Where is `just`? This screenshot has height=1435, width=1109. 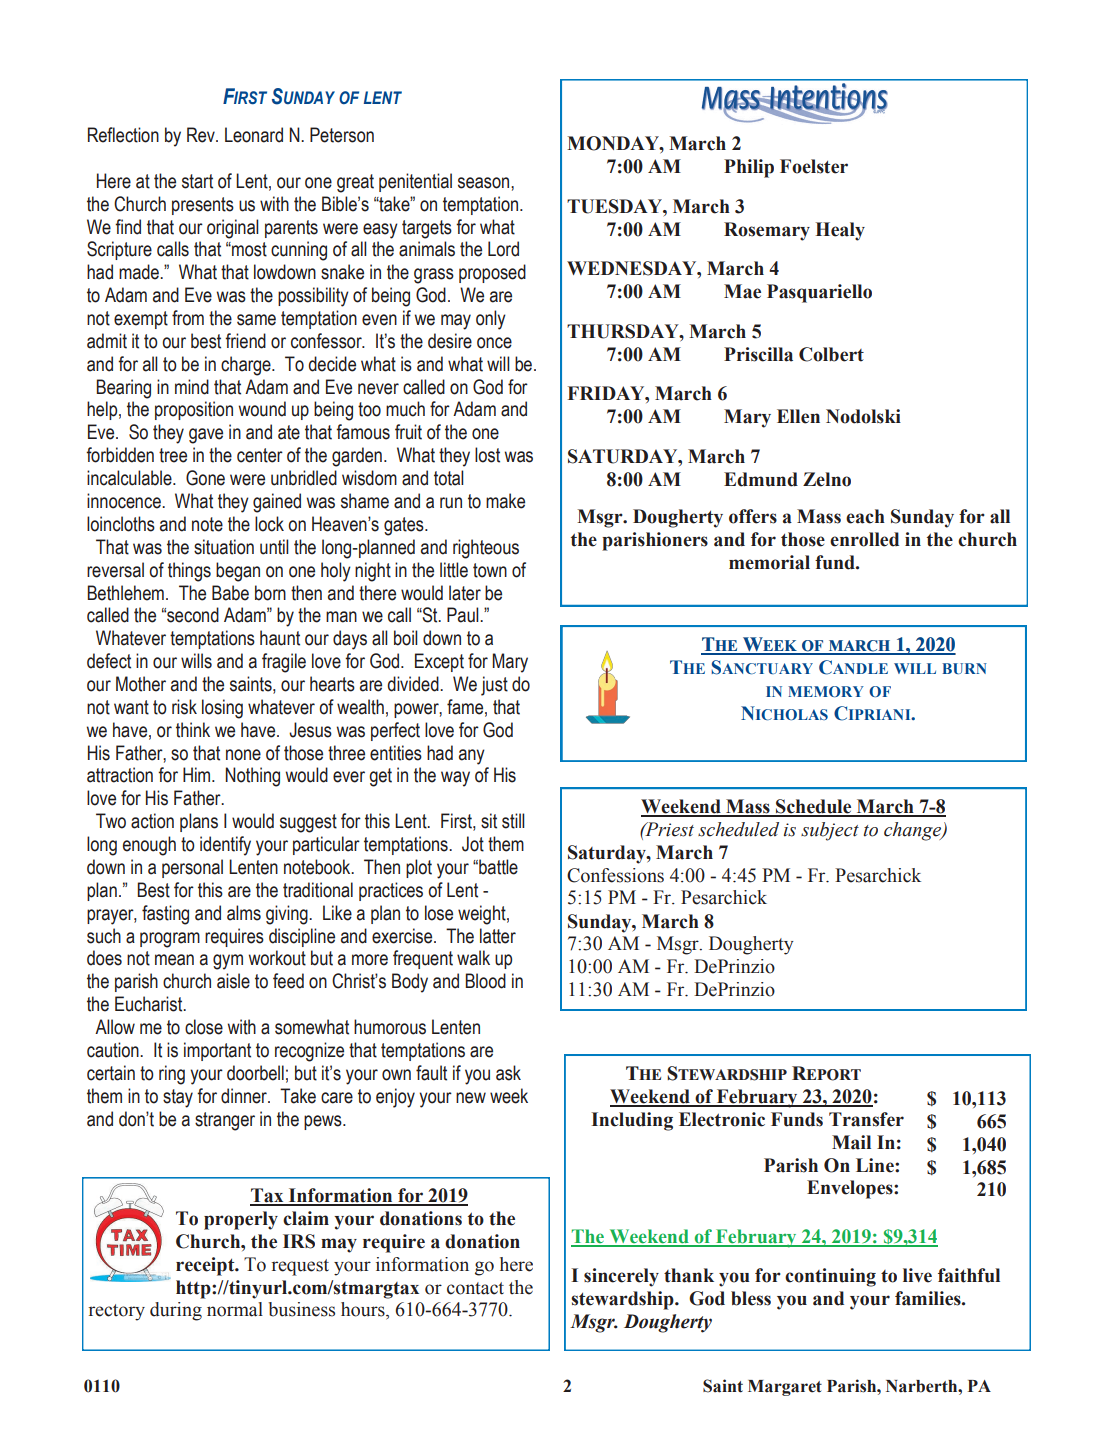
just is located at coordinates (494, 686).
